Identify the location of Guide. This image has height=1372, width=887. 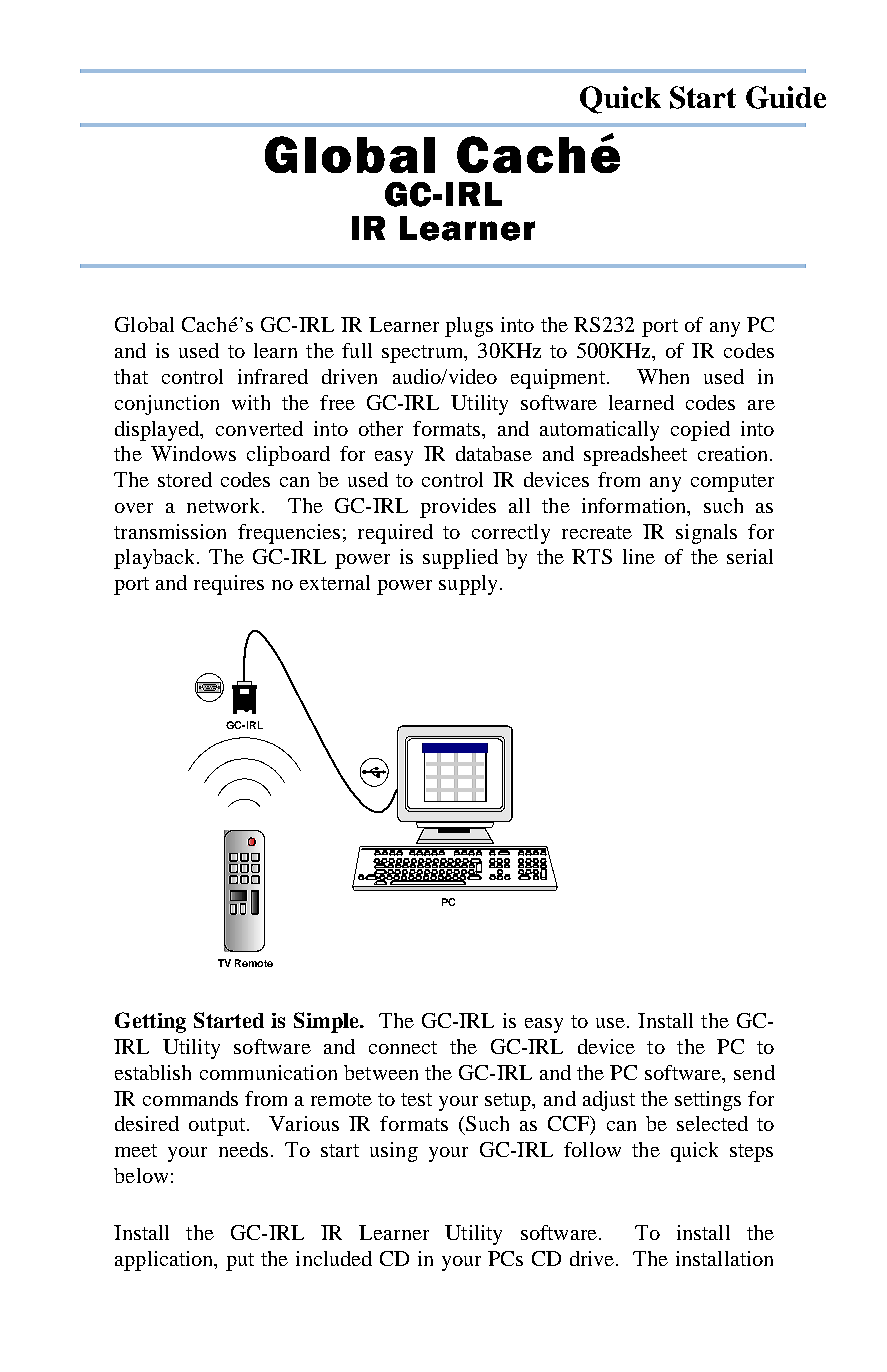
(786, 97).
